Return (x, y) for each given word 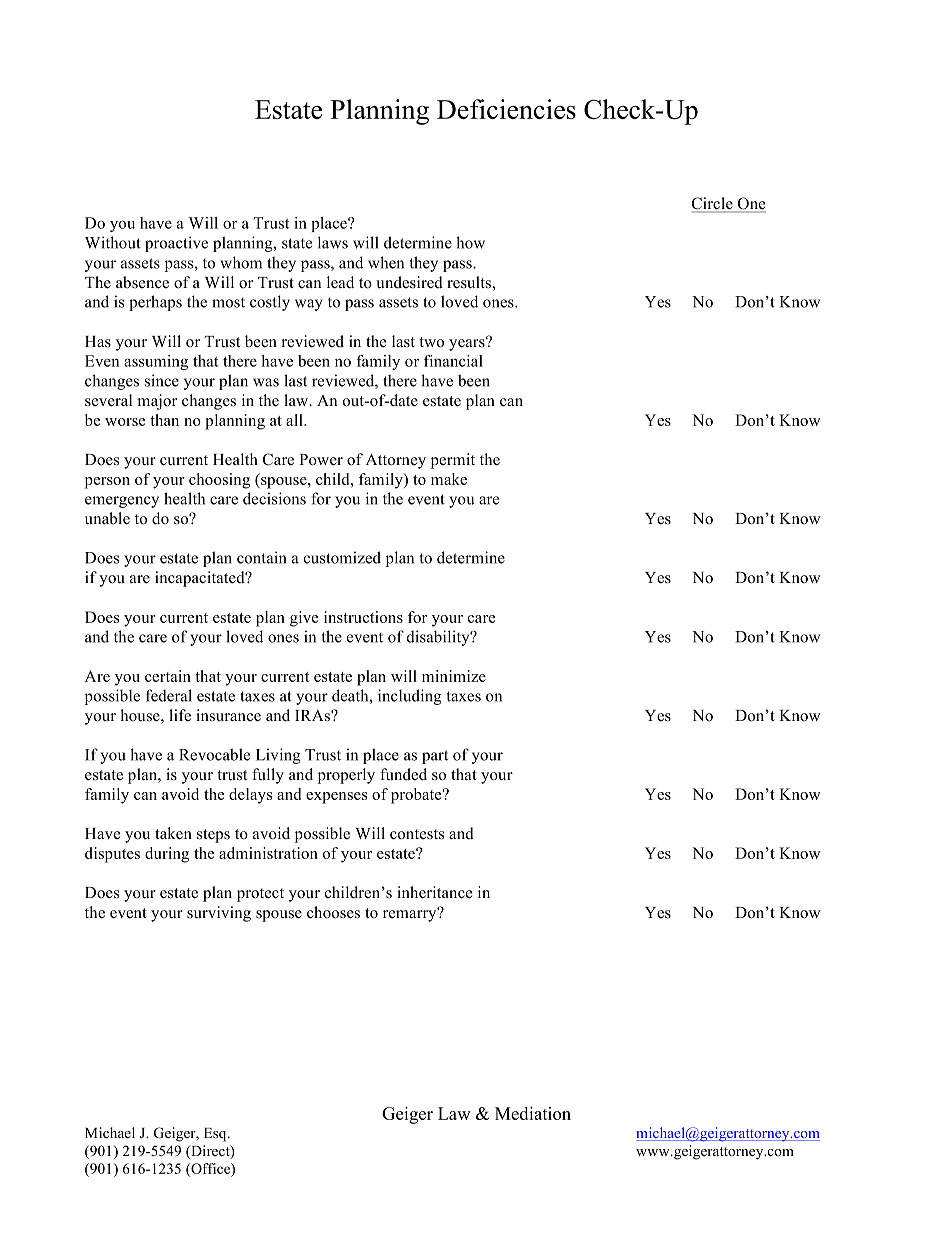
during (167, 855)
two (431, 342)
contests (417, 834)
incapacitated (201, 579)
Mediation (533, 1113)
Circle (713, 204)
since (162, 380)
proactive (176, 244)
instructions (363, 617)
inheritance (434, 892)
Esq (216, 1135)
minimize (454, 676)
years (468, 344)
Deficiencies (506, 109)
